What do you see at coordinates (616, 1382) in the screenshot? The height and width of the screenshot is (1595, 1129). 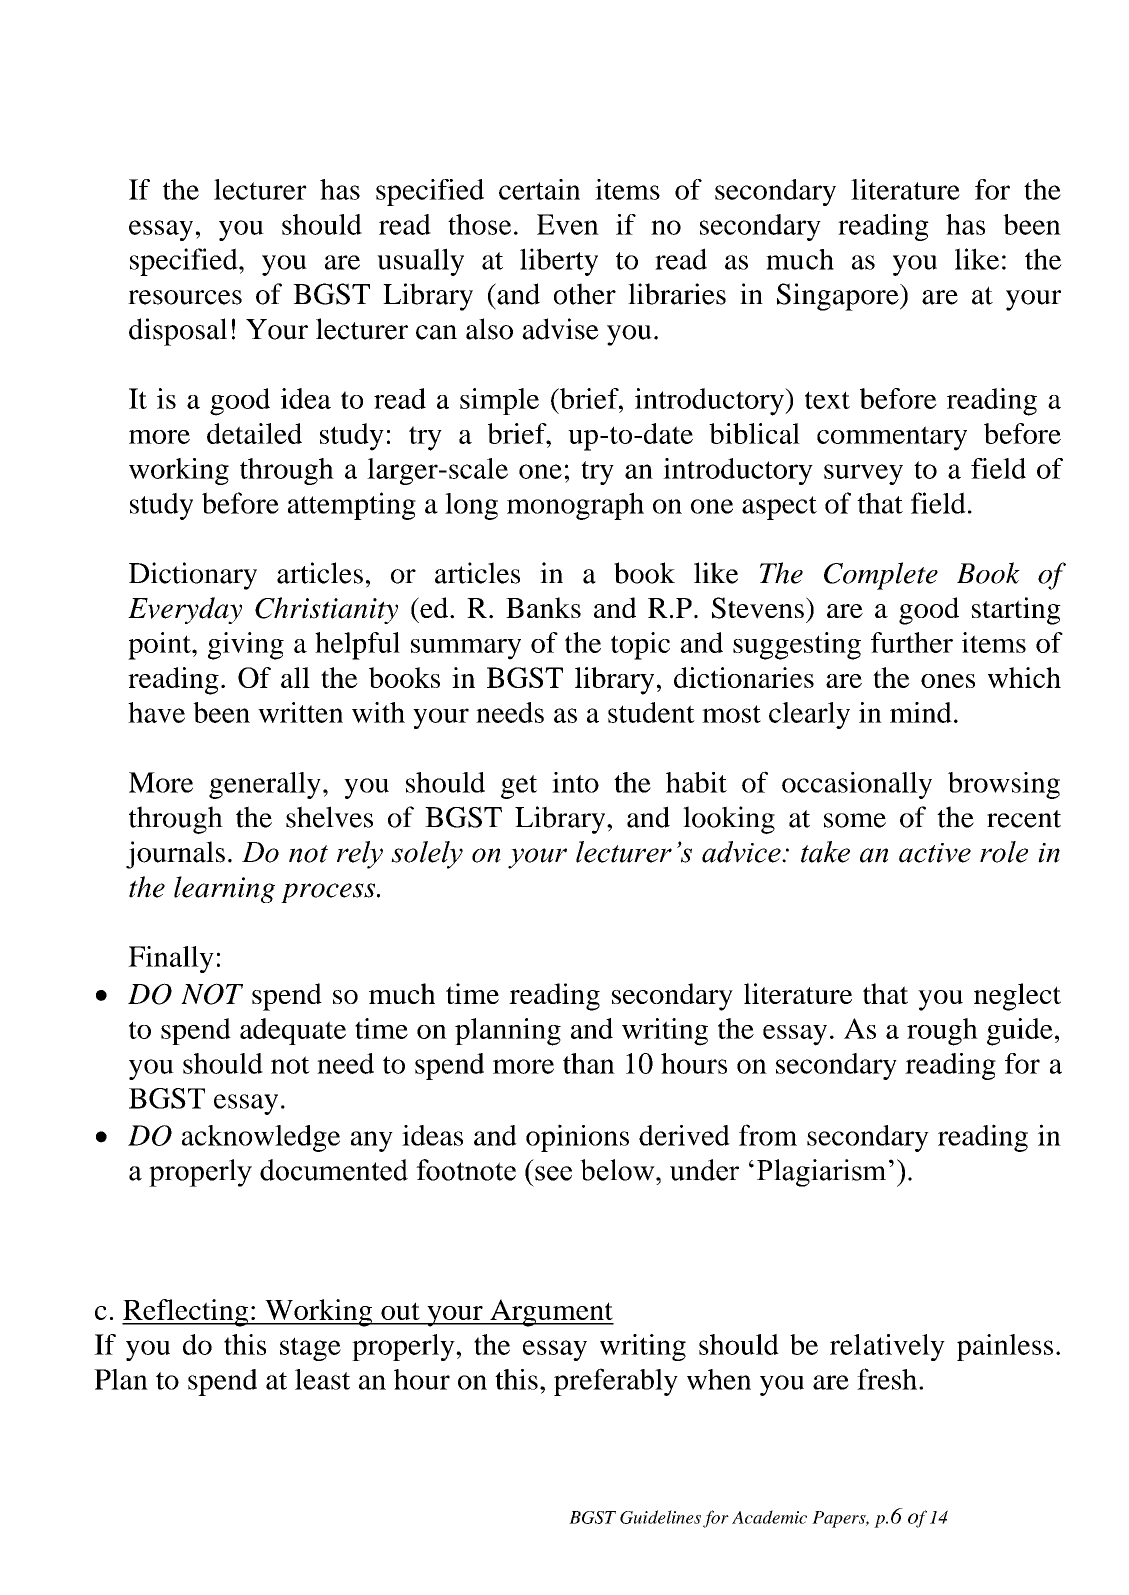 I see `preferably` at bounding box center [616, 1382].
